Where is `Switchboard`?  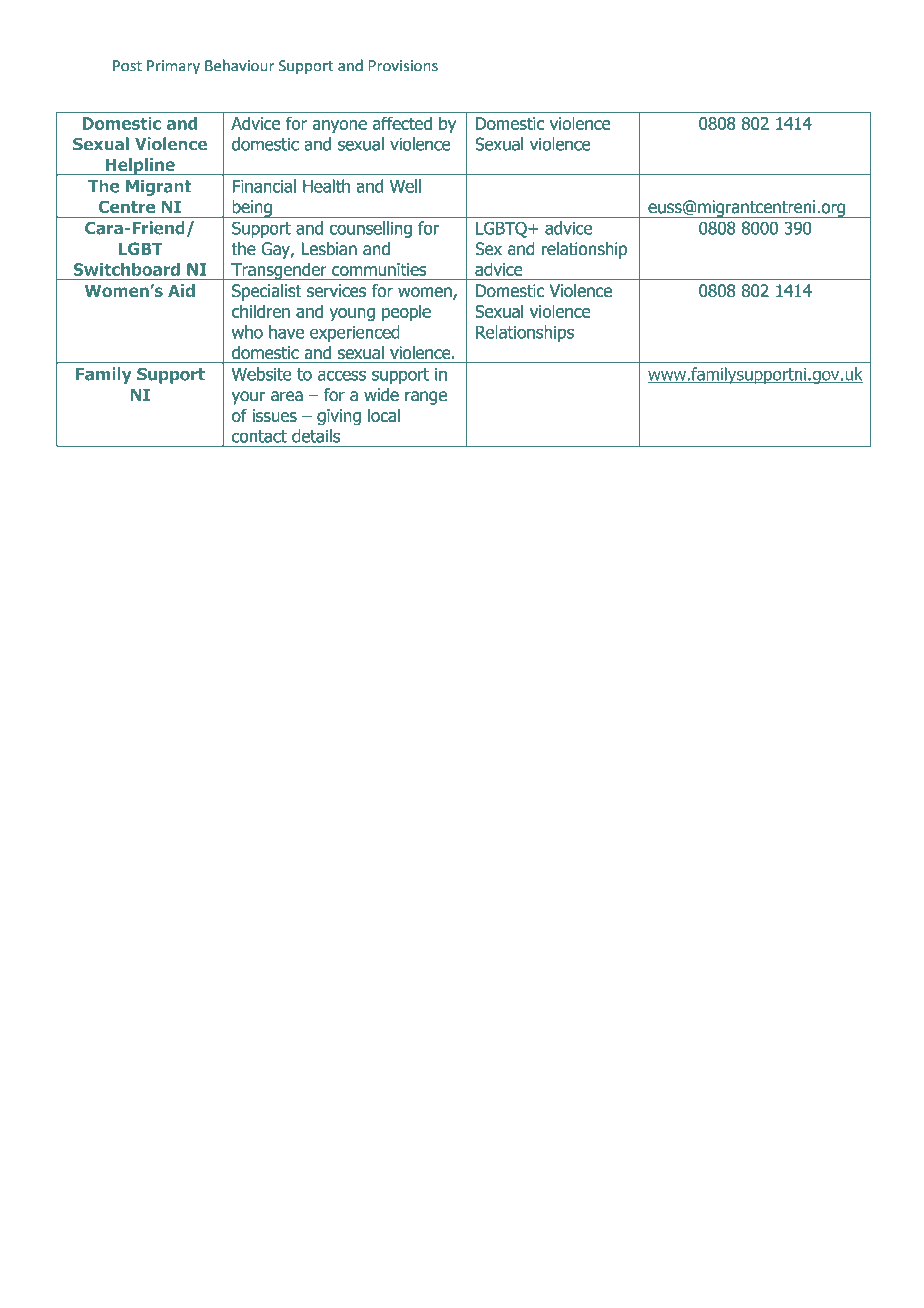
Switchboard is located at coordinates (126, 269).
